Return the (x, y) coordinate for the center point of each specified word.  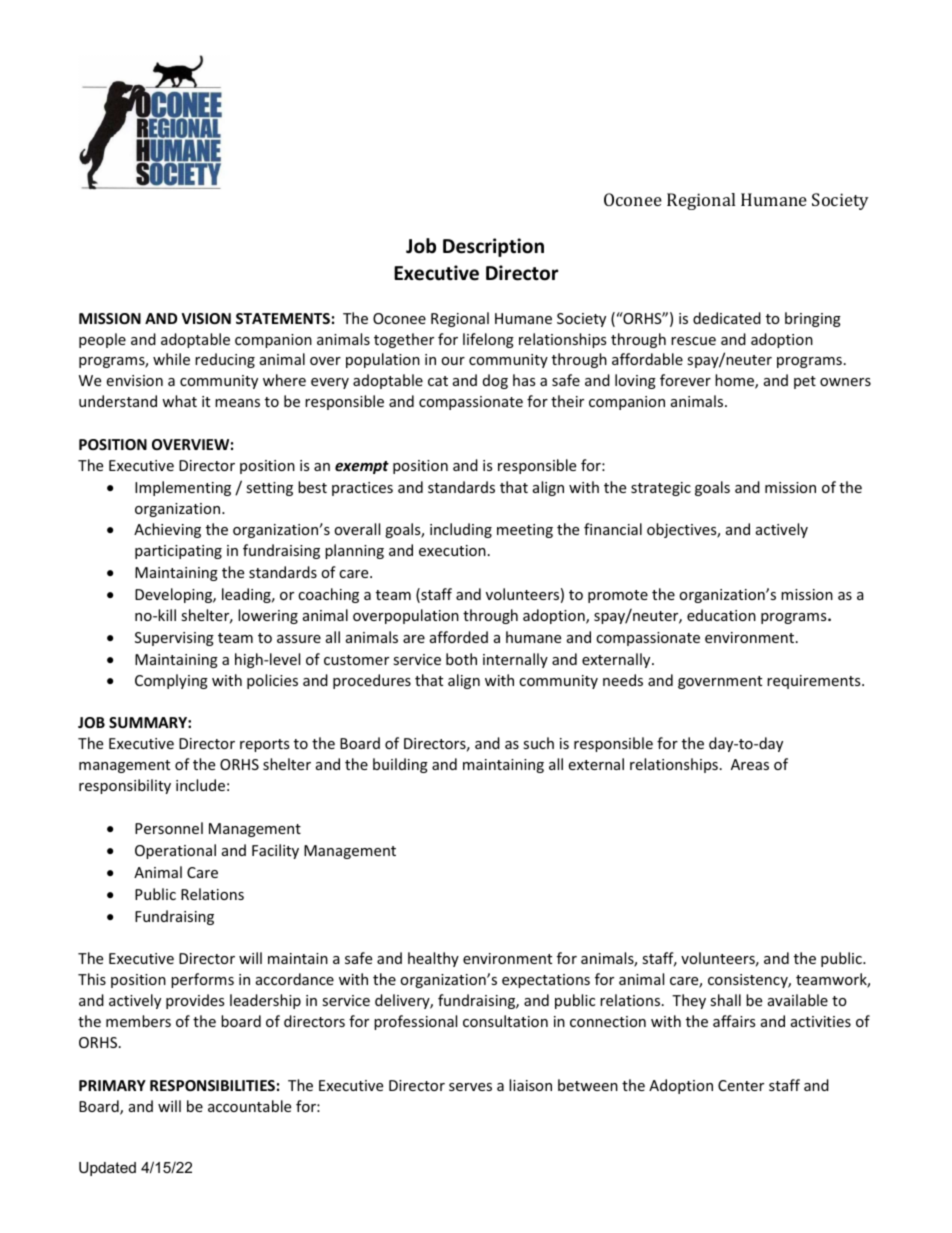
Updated (107, 1169)
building (400, 765)
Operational (175, 851)
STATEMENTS (283, 318)
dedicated (727, 318)
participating (178, 552)
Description (493, 247)
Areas (750, 764)
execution (452, 550)
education (721, 615)
